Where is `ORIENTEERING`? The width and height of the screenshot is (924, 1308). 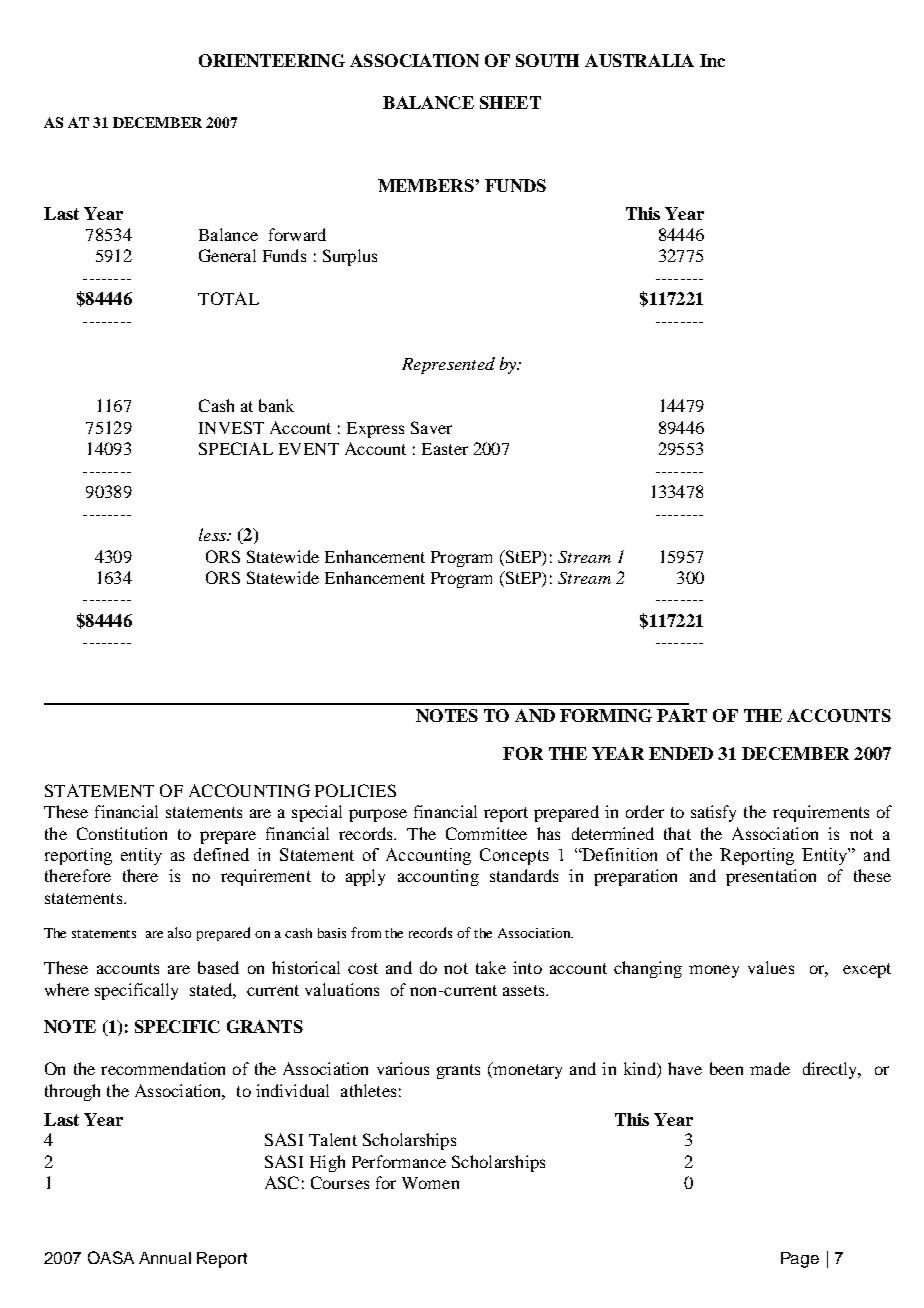 ORIENTEERING is located at coordinates (272, 60).
